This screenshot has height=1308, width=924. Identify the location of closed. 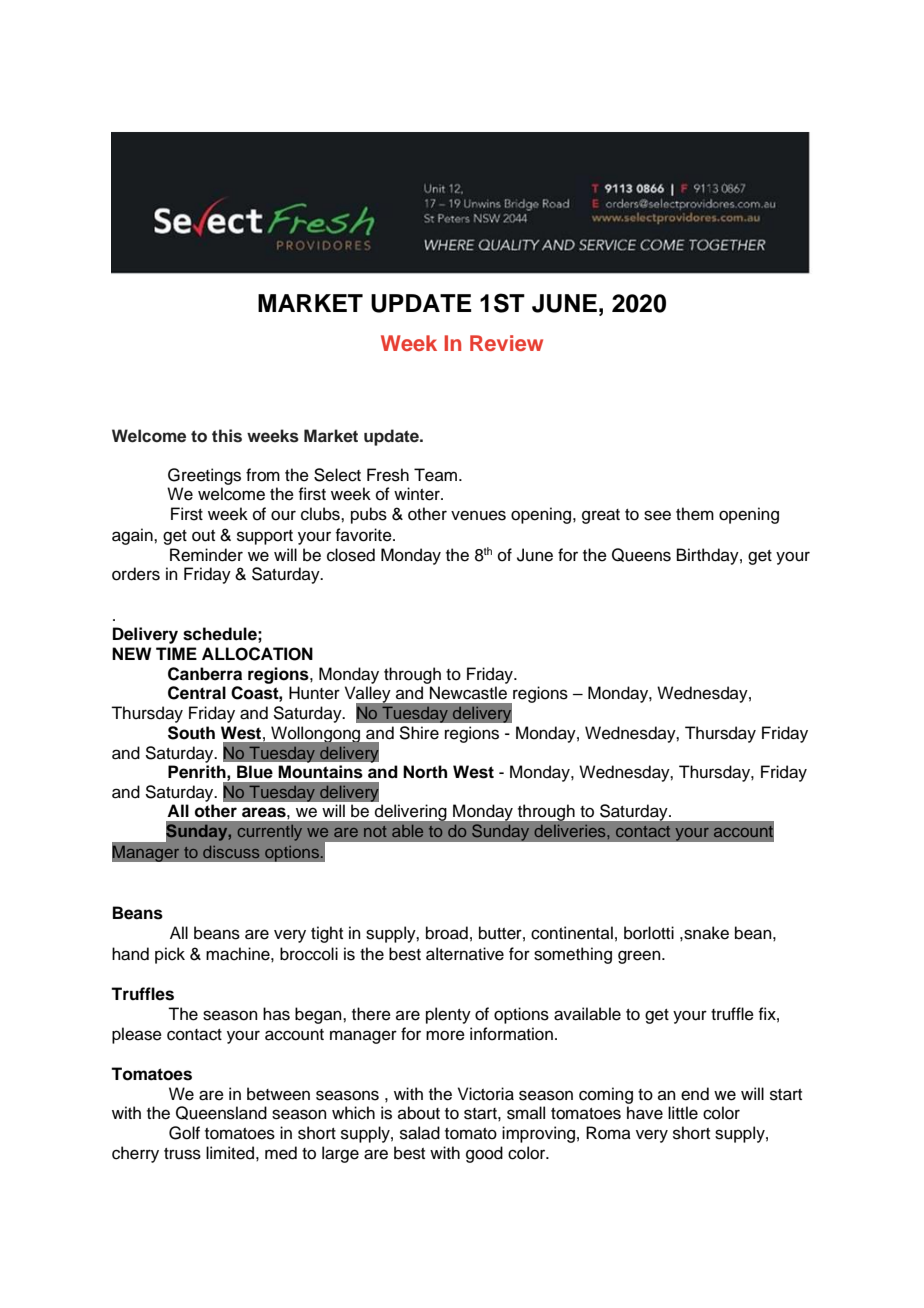
(351, 555).
